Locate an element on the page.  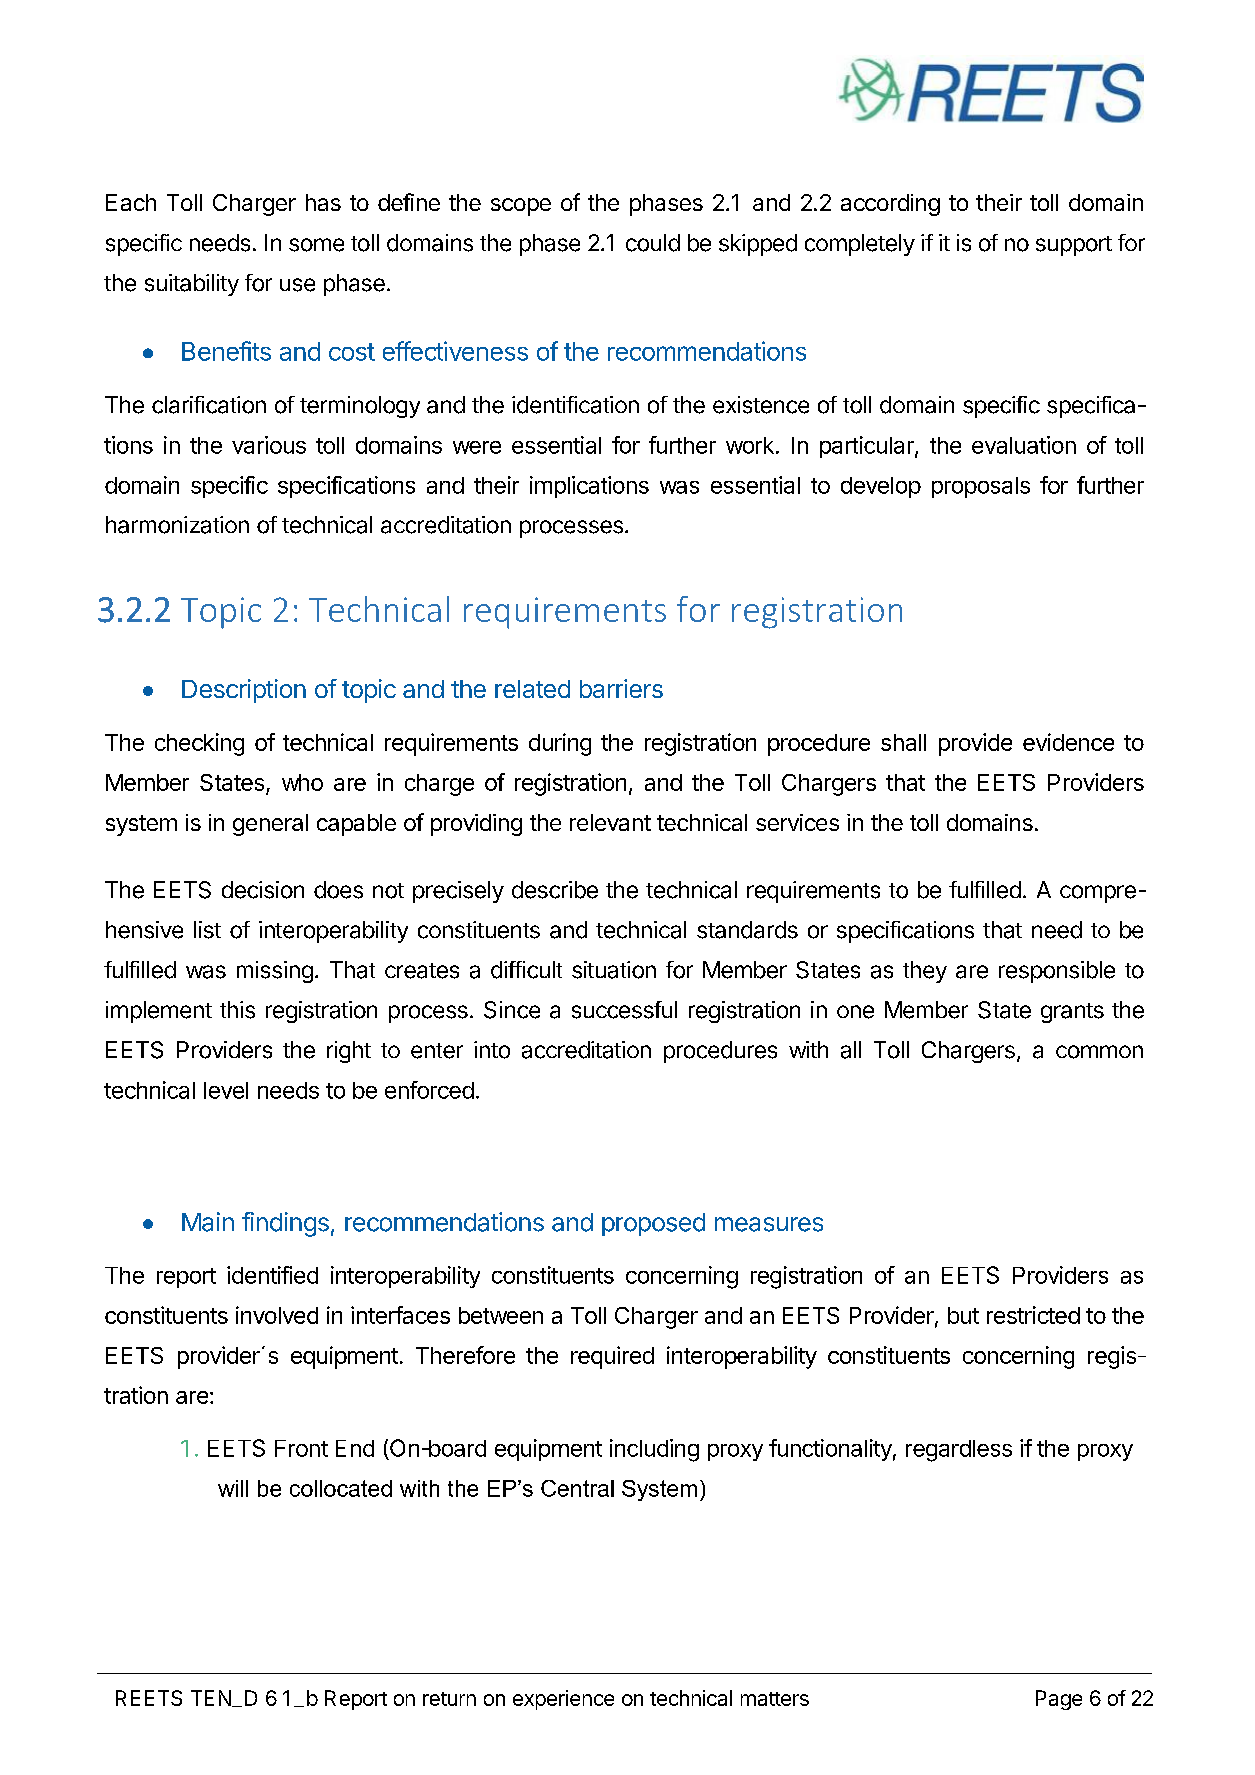
return is located at coordinates (449, 1699).
